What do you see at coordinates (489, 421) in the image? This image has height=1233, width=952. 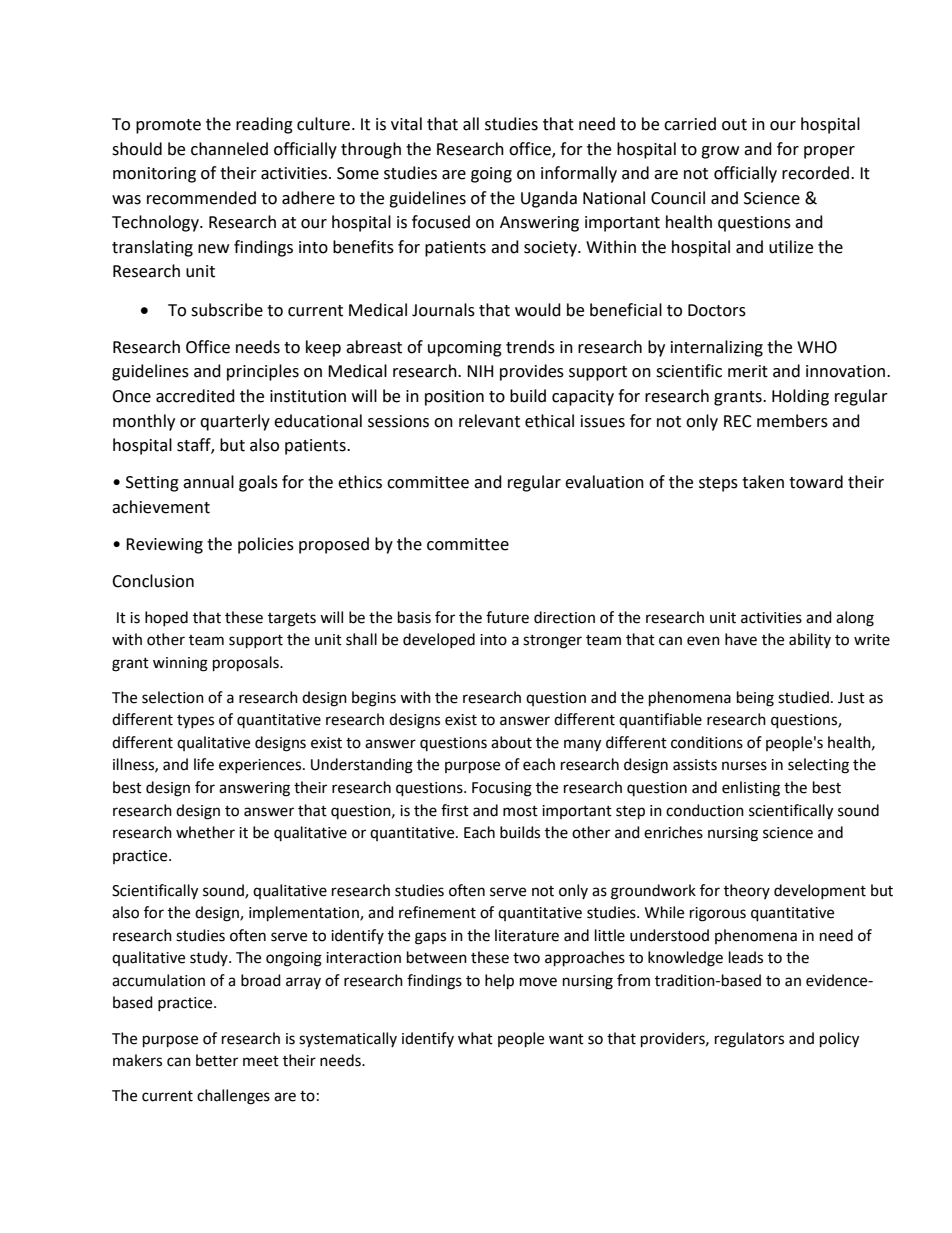 I see `relevant` at bounding box center [489, 421].
